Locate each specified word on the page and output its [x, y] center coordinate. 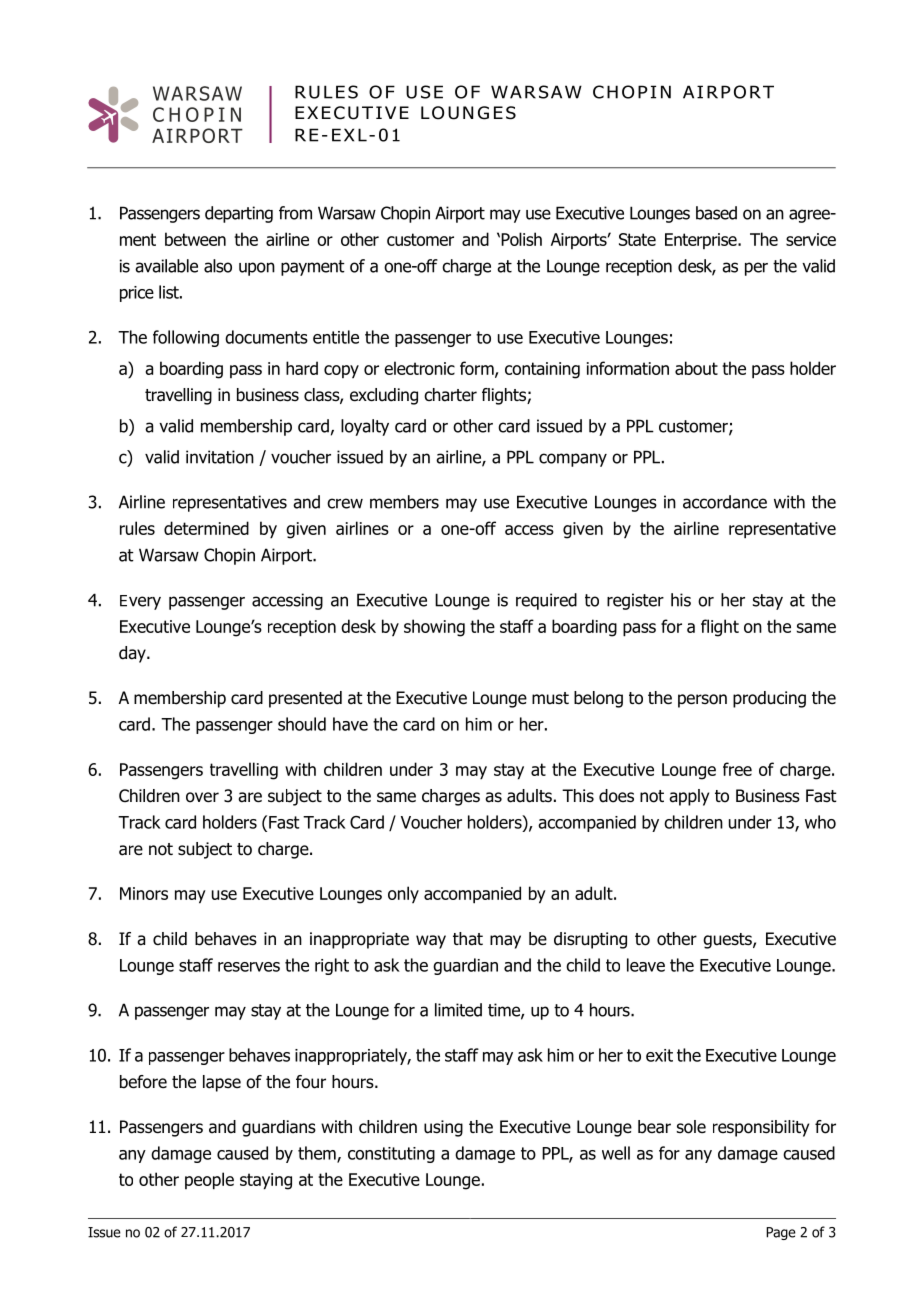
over [202, 797]
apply [689, 797]
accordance [725, 502]
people [209, 1181]
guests [728, 941]
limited [458, 1010]
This [578, 795]
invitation [220, 457]
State [637, 239]
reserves [249, 967]
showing [434, 628]
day [133, 654]
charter [450, 395]
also [218, 266]
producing [769, 699]
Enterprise [702, 241]
